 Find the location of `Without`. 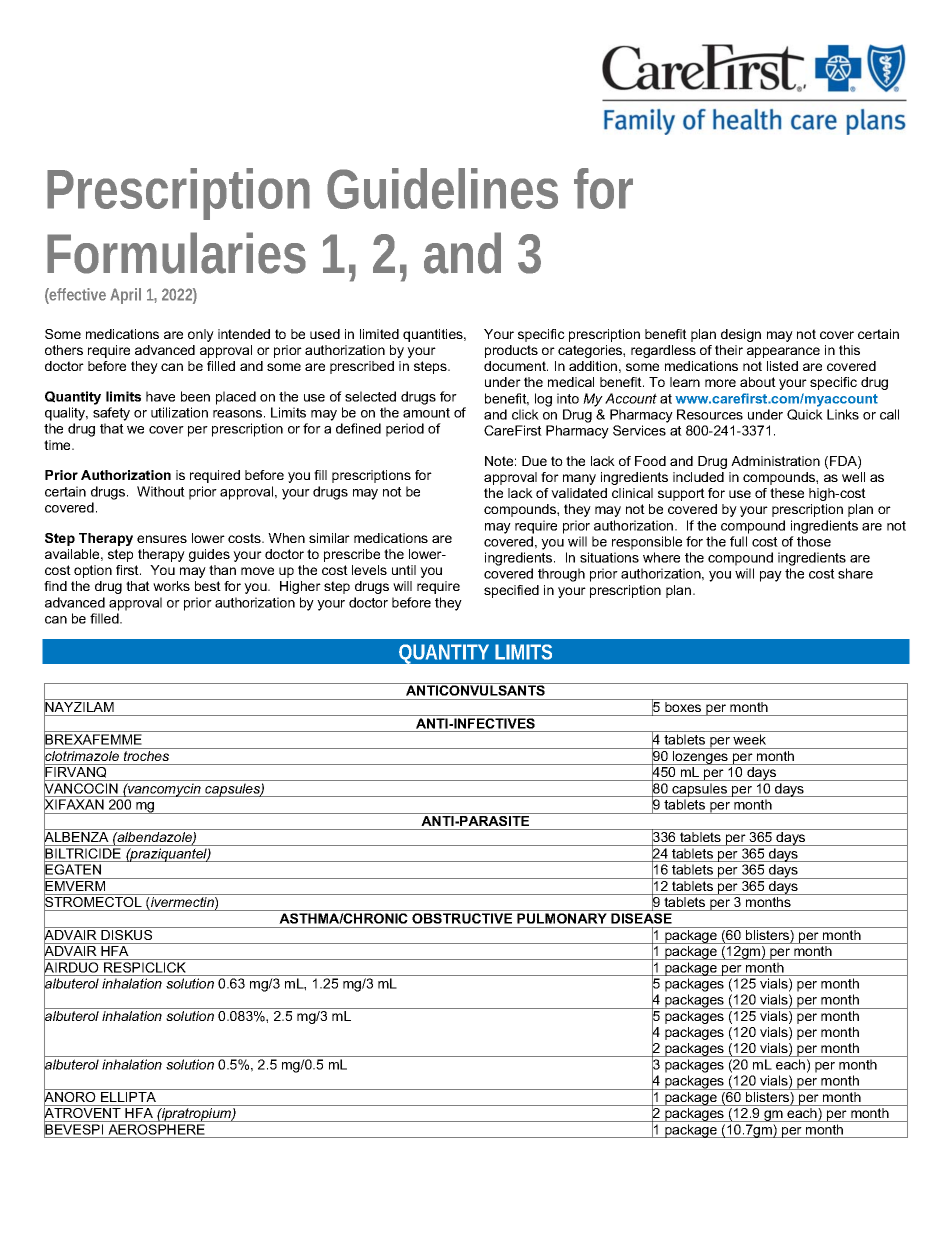

Without is located at coordinates (161, 491).
